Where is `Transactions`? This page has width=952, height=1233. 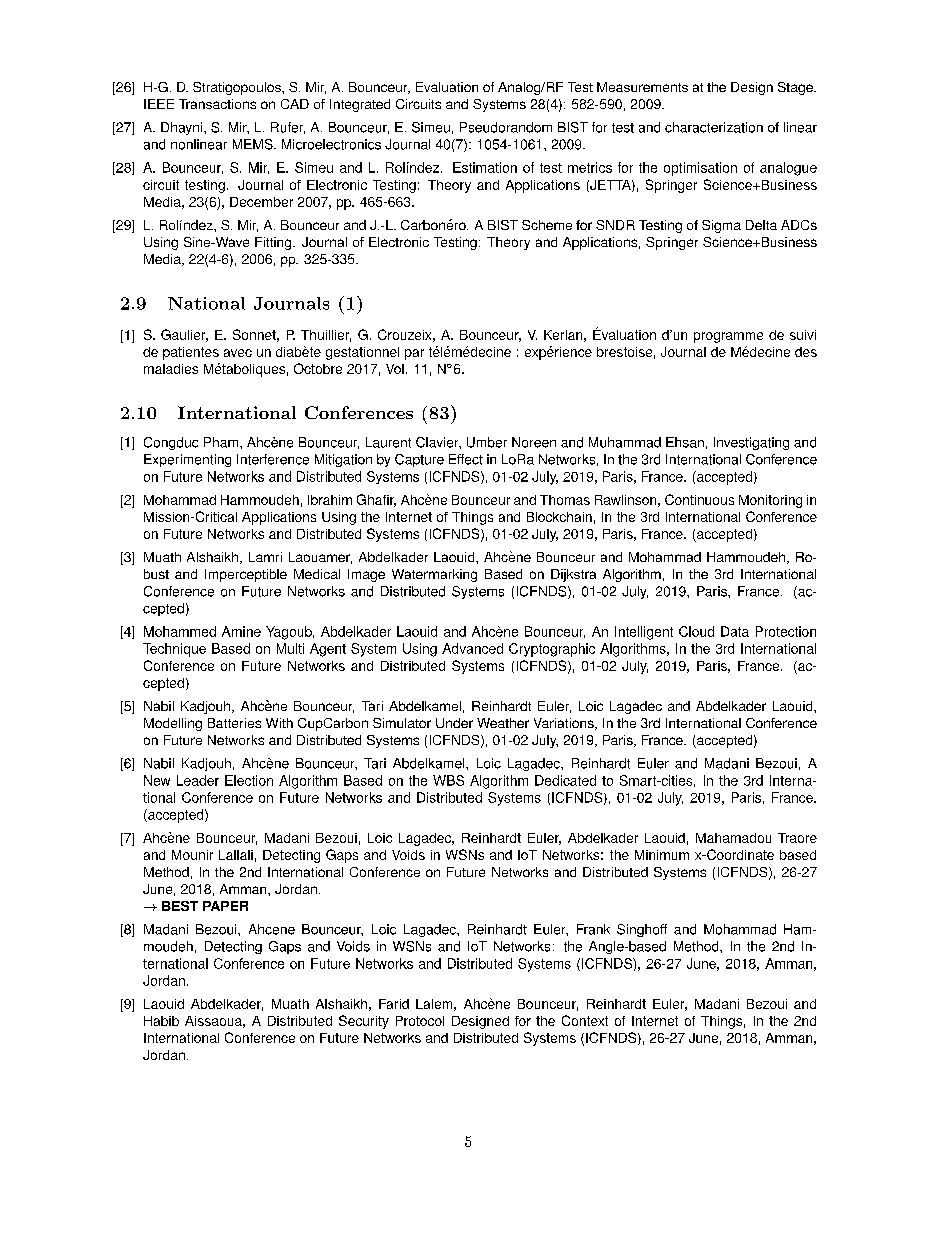
Transactions is located at coordinates (217, 104).
